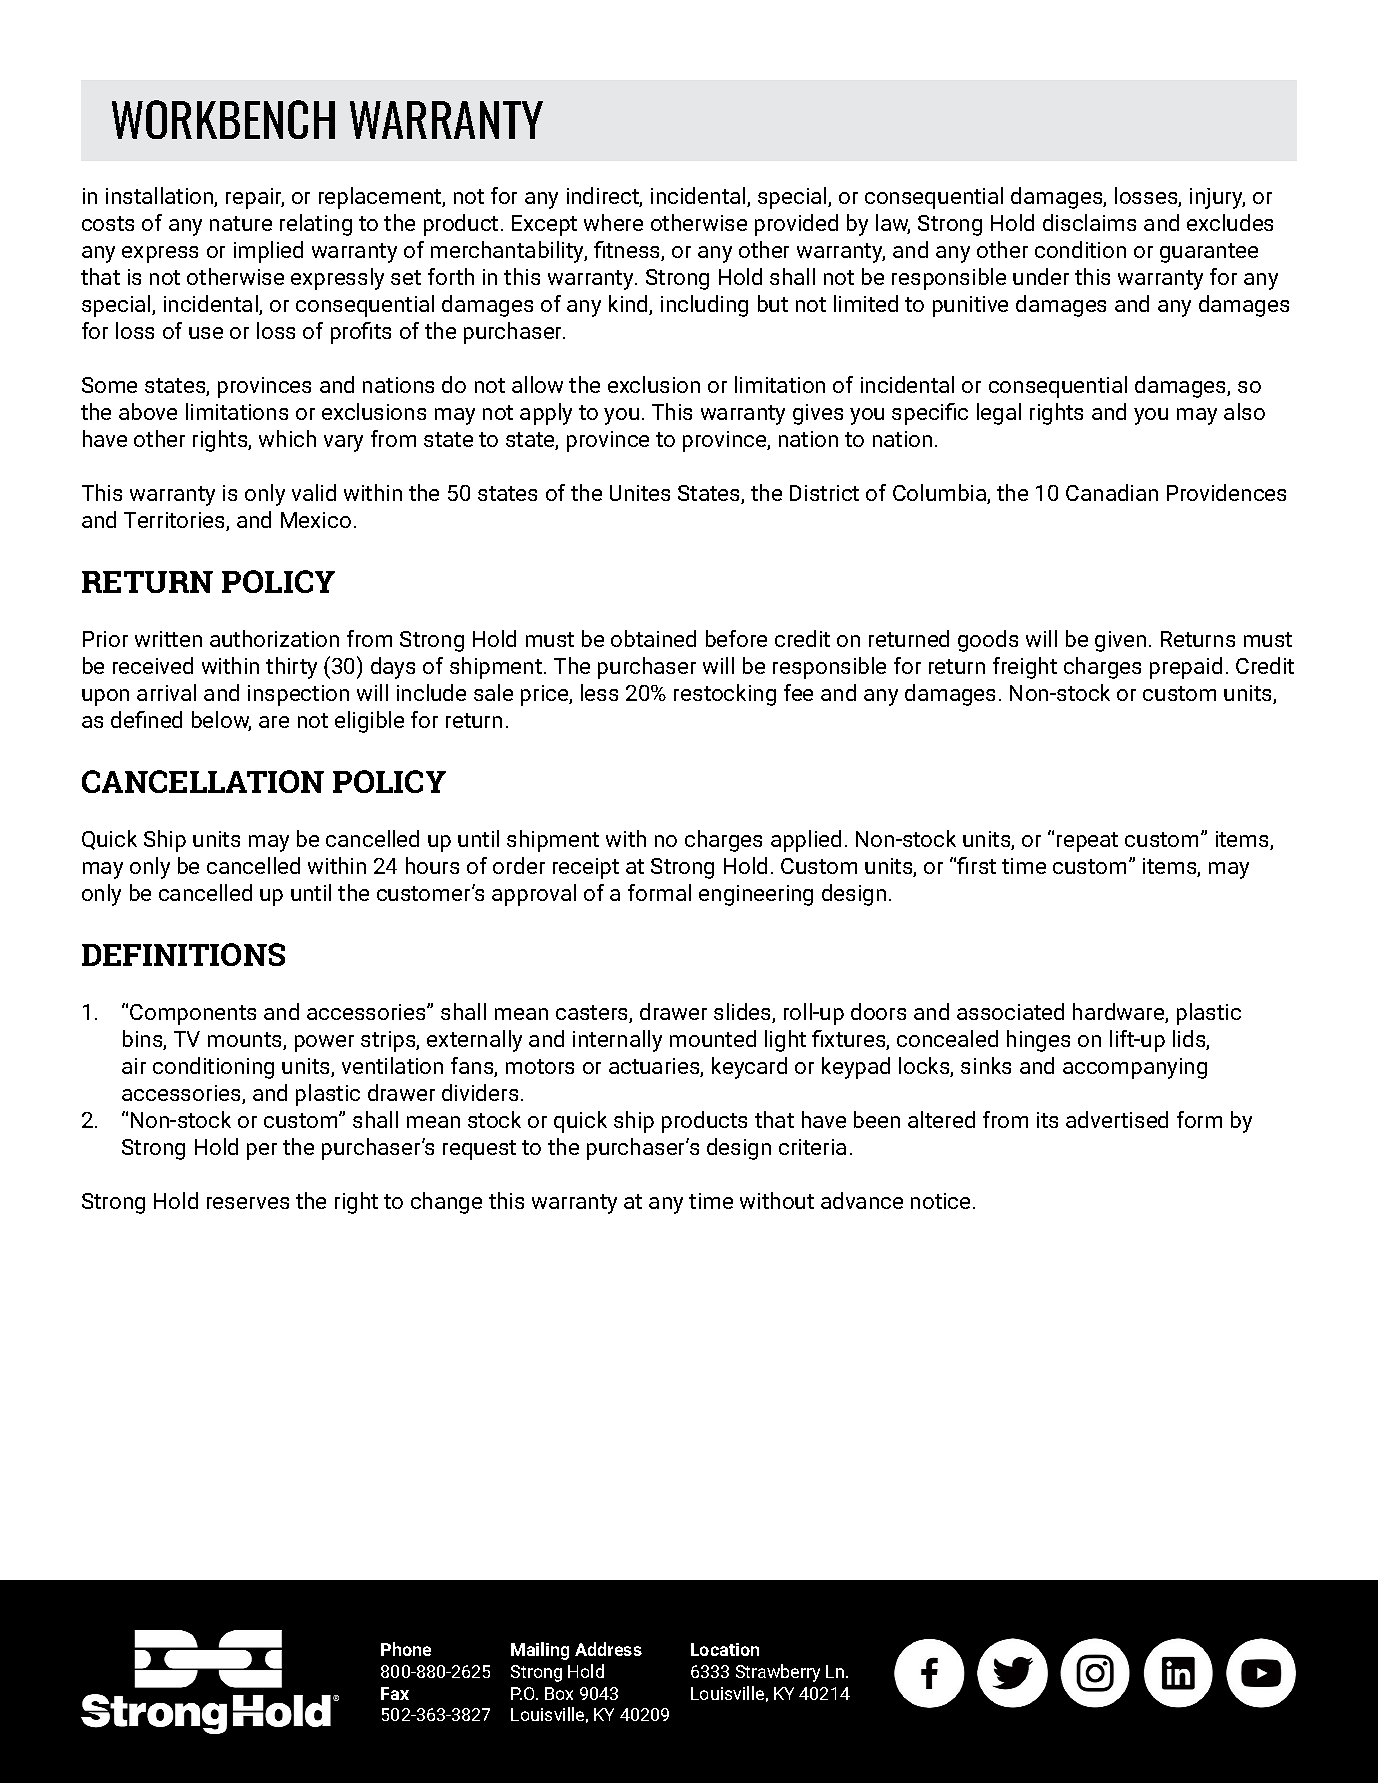 This page has width=1378, height=1783. I want to click on DEFINITIONS, so click(183, 954).
